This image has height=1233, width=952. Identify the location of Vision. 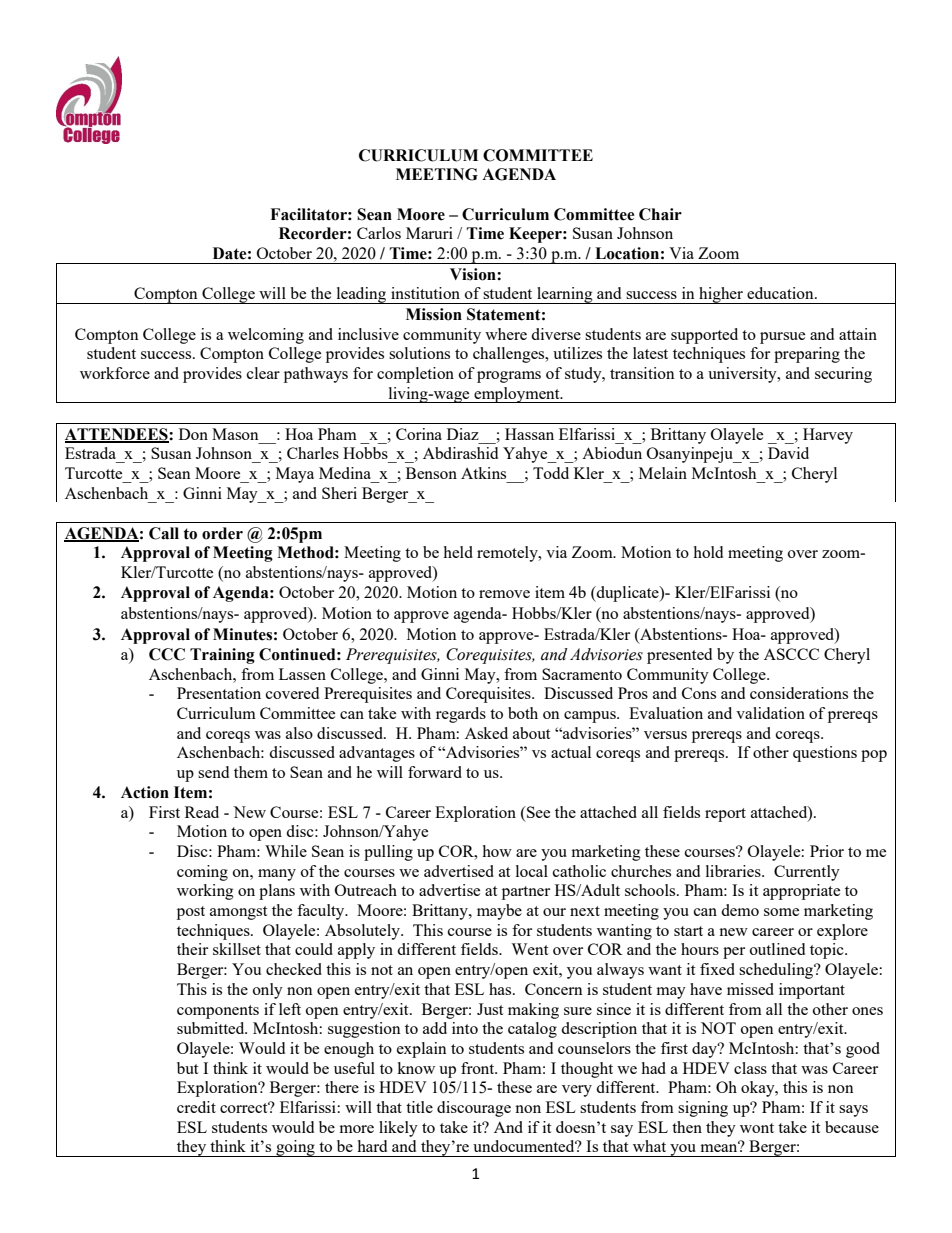
(474, 274).
